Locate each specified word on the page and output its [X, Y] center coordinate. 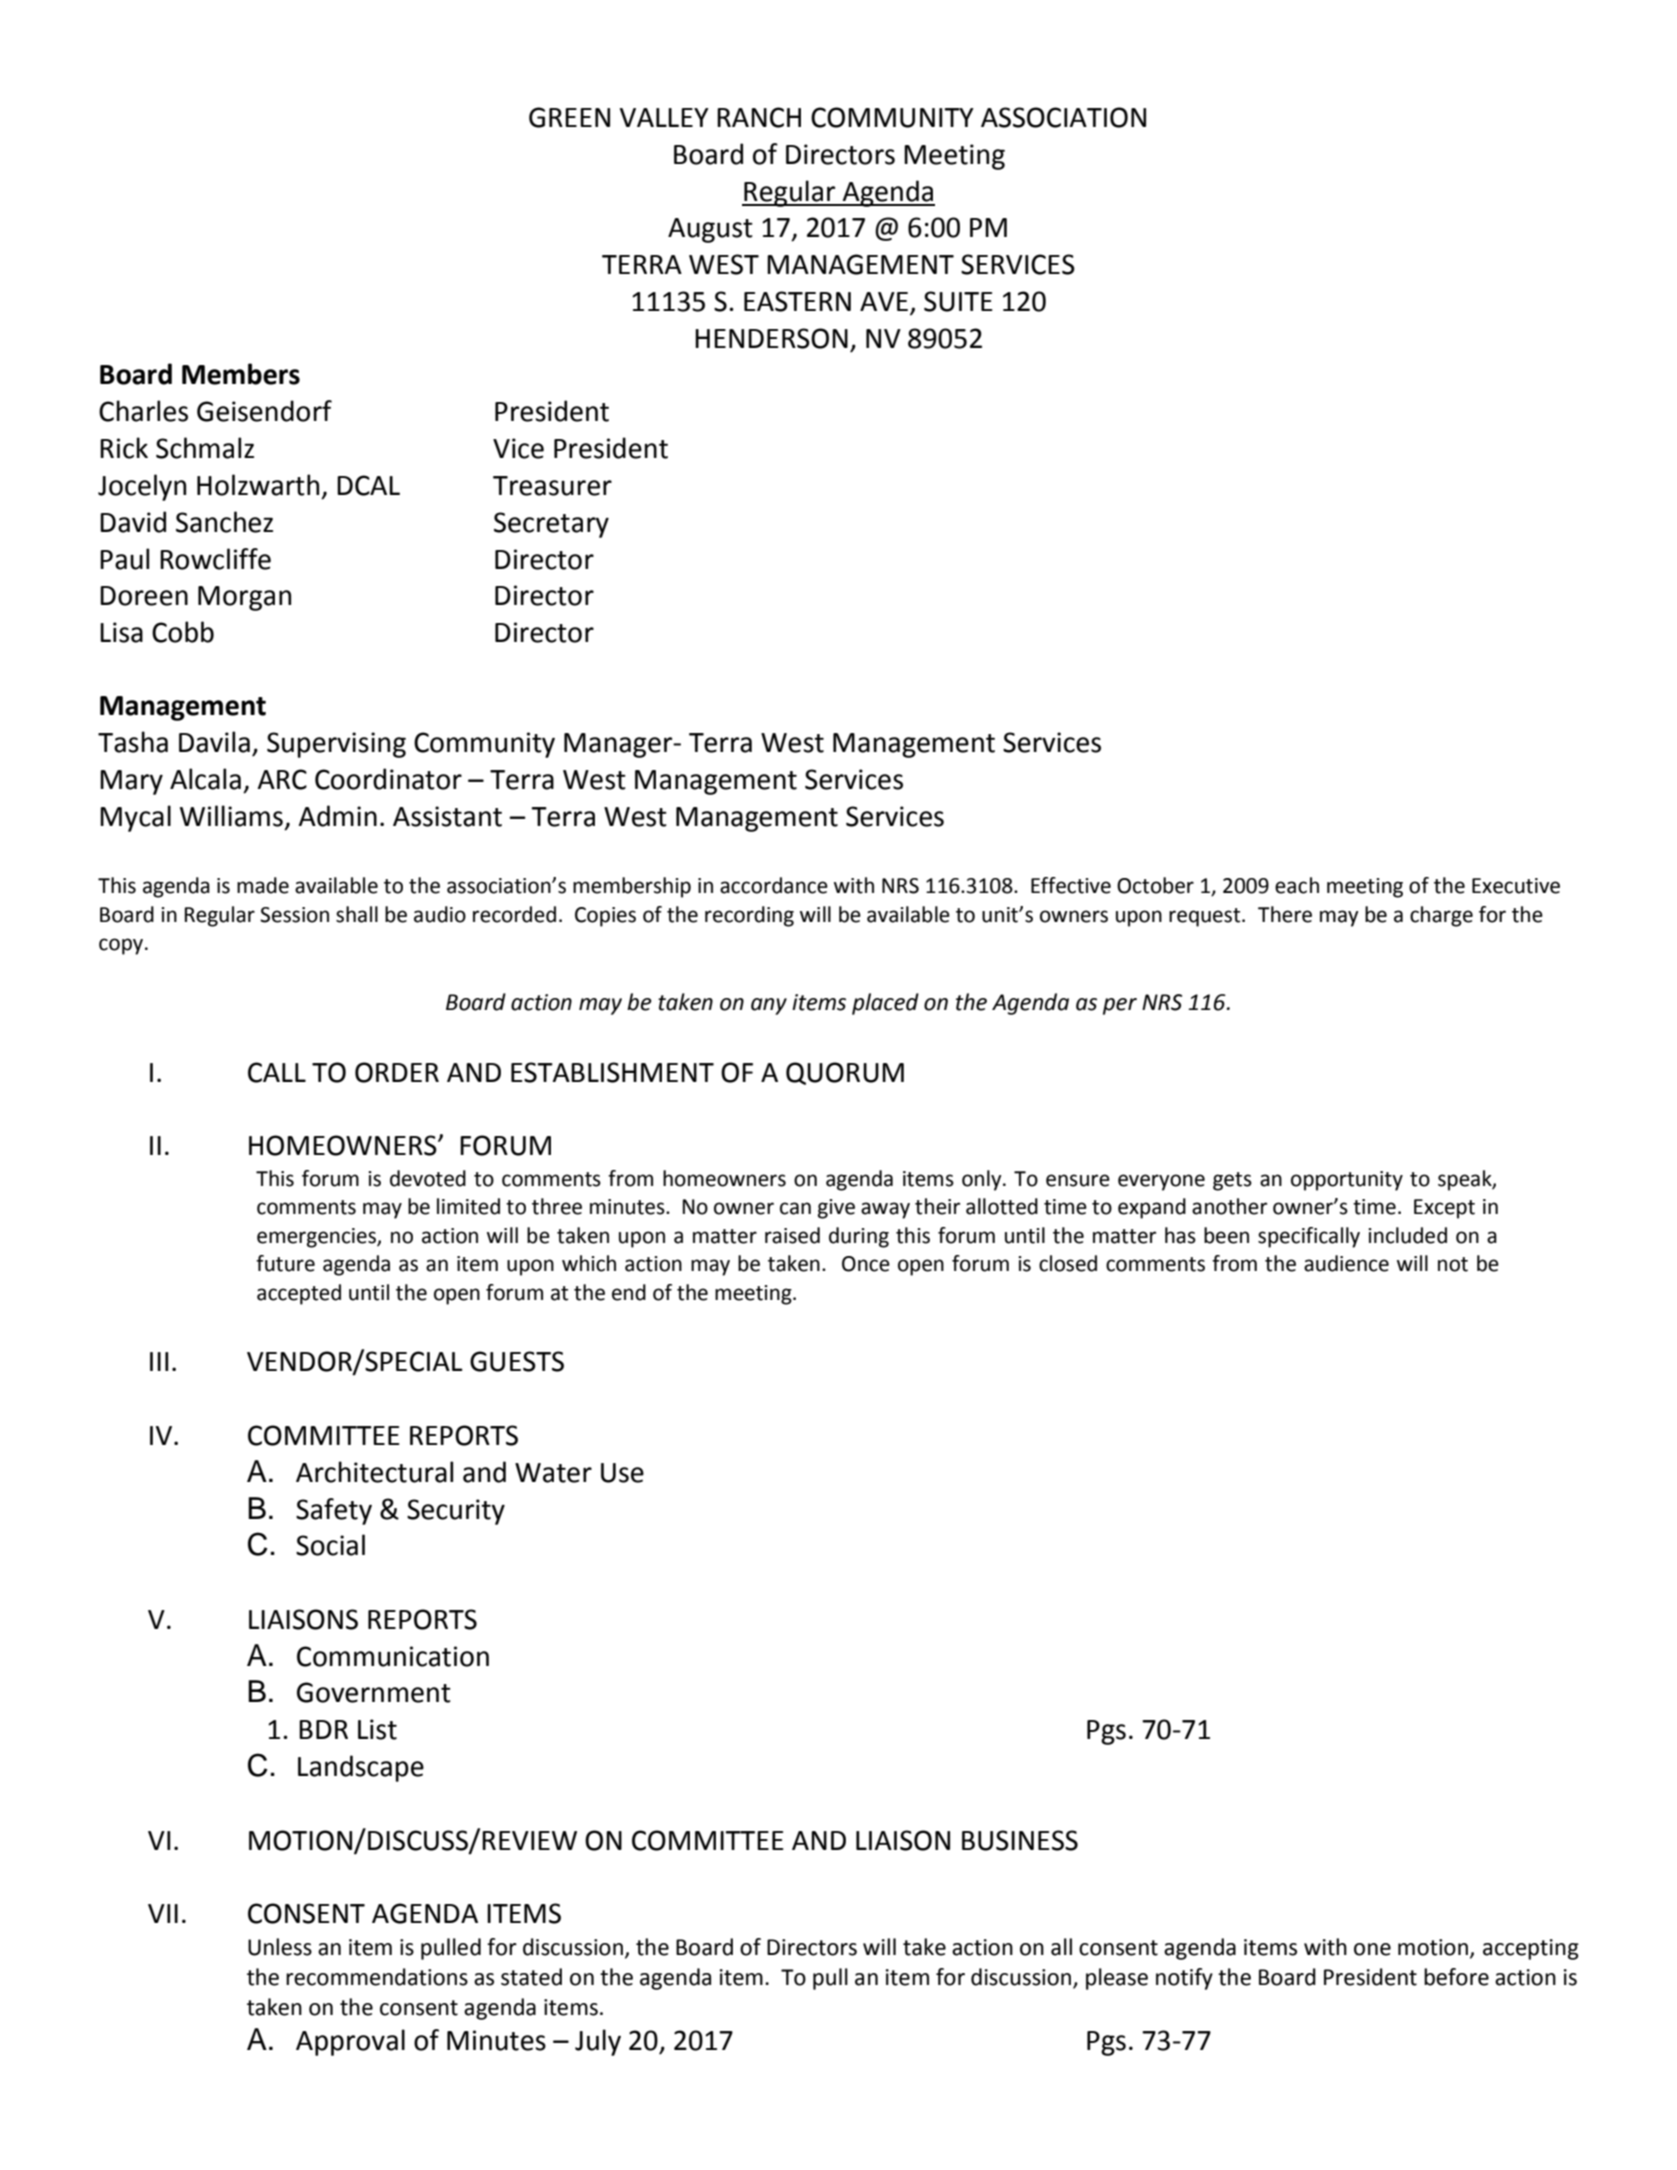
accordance [774, 885]
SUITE [958, 301]
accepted [299, 1294]
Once [866, 1264]
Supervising [336, 745]
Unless [280, 1947]
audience [1346, 1263]
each [1297, 885]
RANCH [759, 117]
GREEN [569, 117]
